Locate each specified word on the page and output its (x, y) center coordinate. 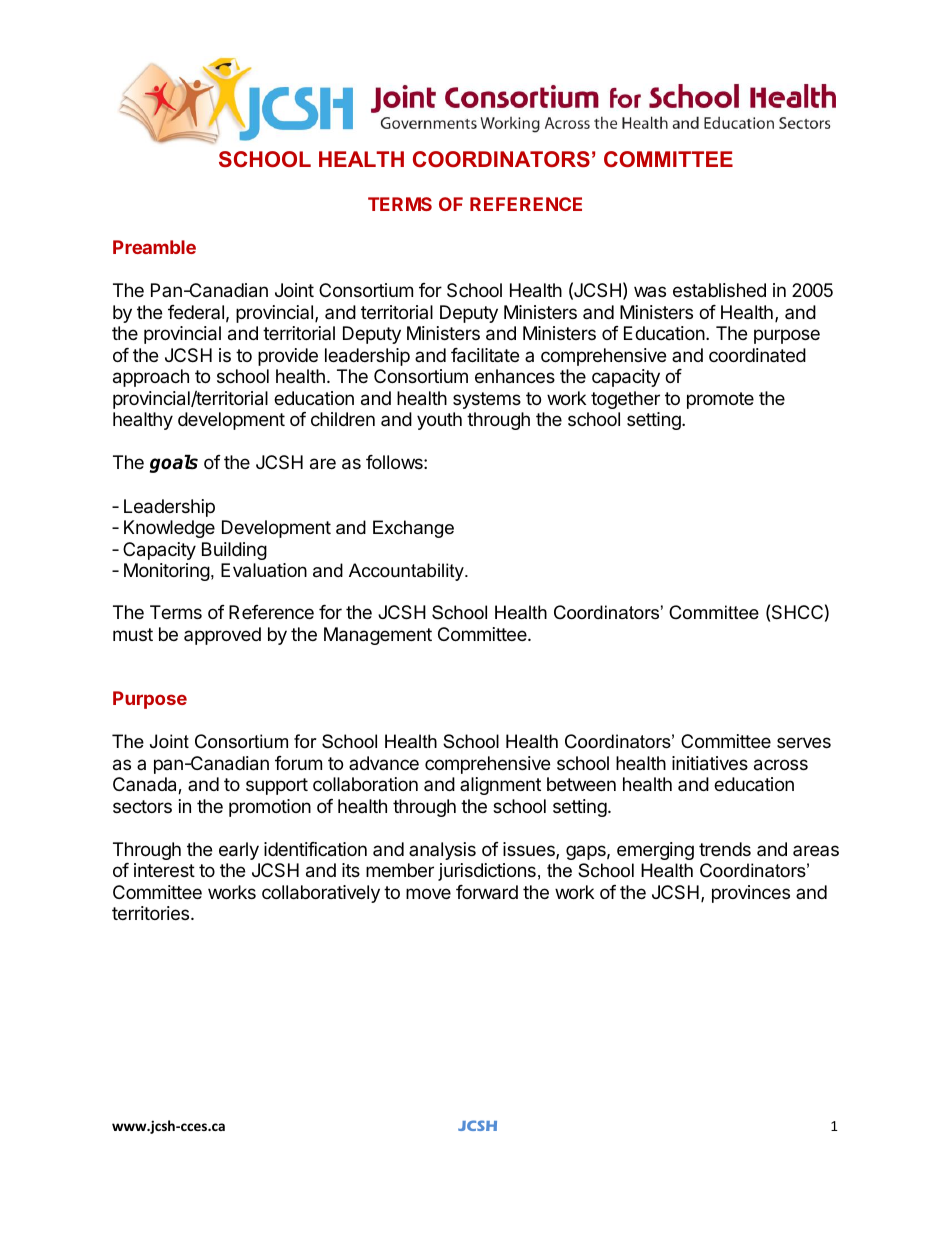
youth (439, 421)
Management (378, 636)
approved (222, 636)
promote (720, 400)
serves (804, 742)
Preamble (154, 247)
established (719, 290)
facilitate (485, 355)
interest (164, 870)
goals (174, 463)
